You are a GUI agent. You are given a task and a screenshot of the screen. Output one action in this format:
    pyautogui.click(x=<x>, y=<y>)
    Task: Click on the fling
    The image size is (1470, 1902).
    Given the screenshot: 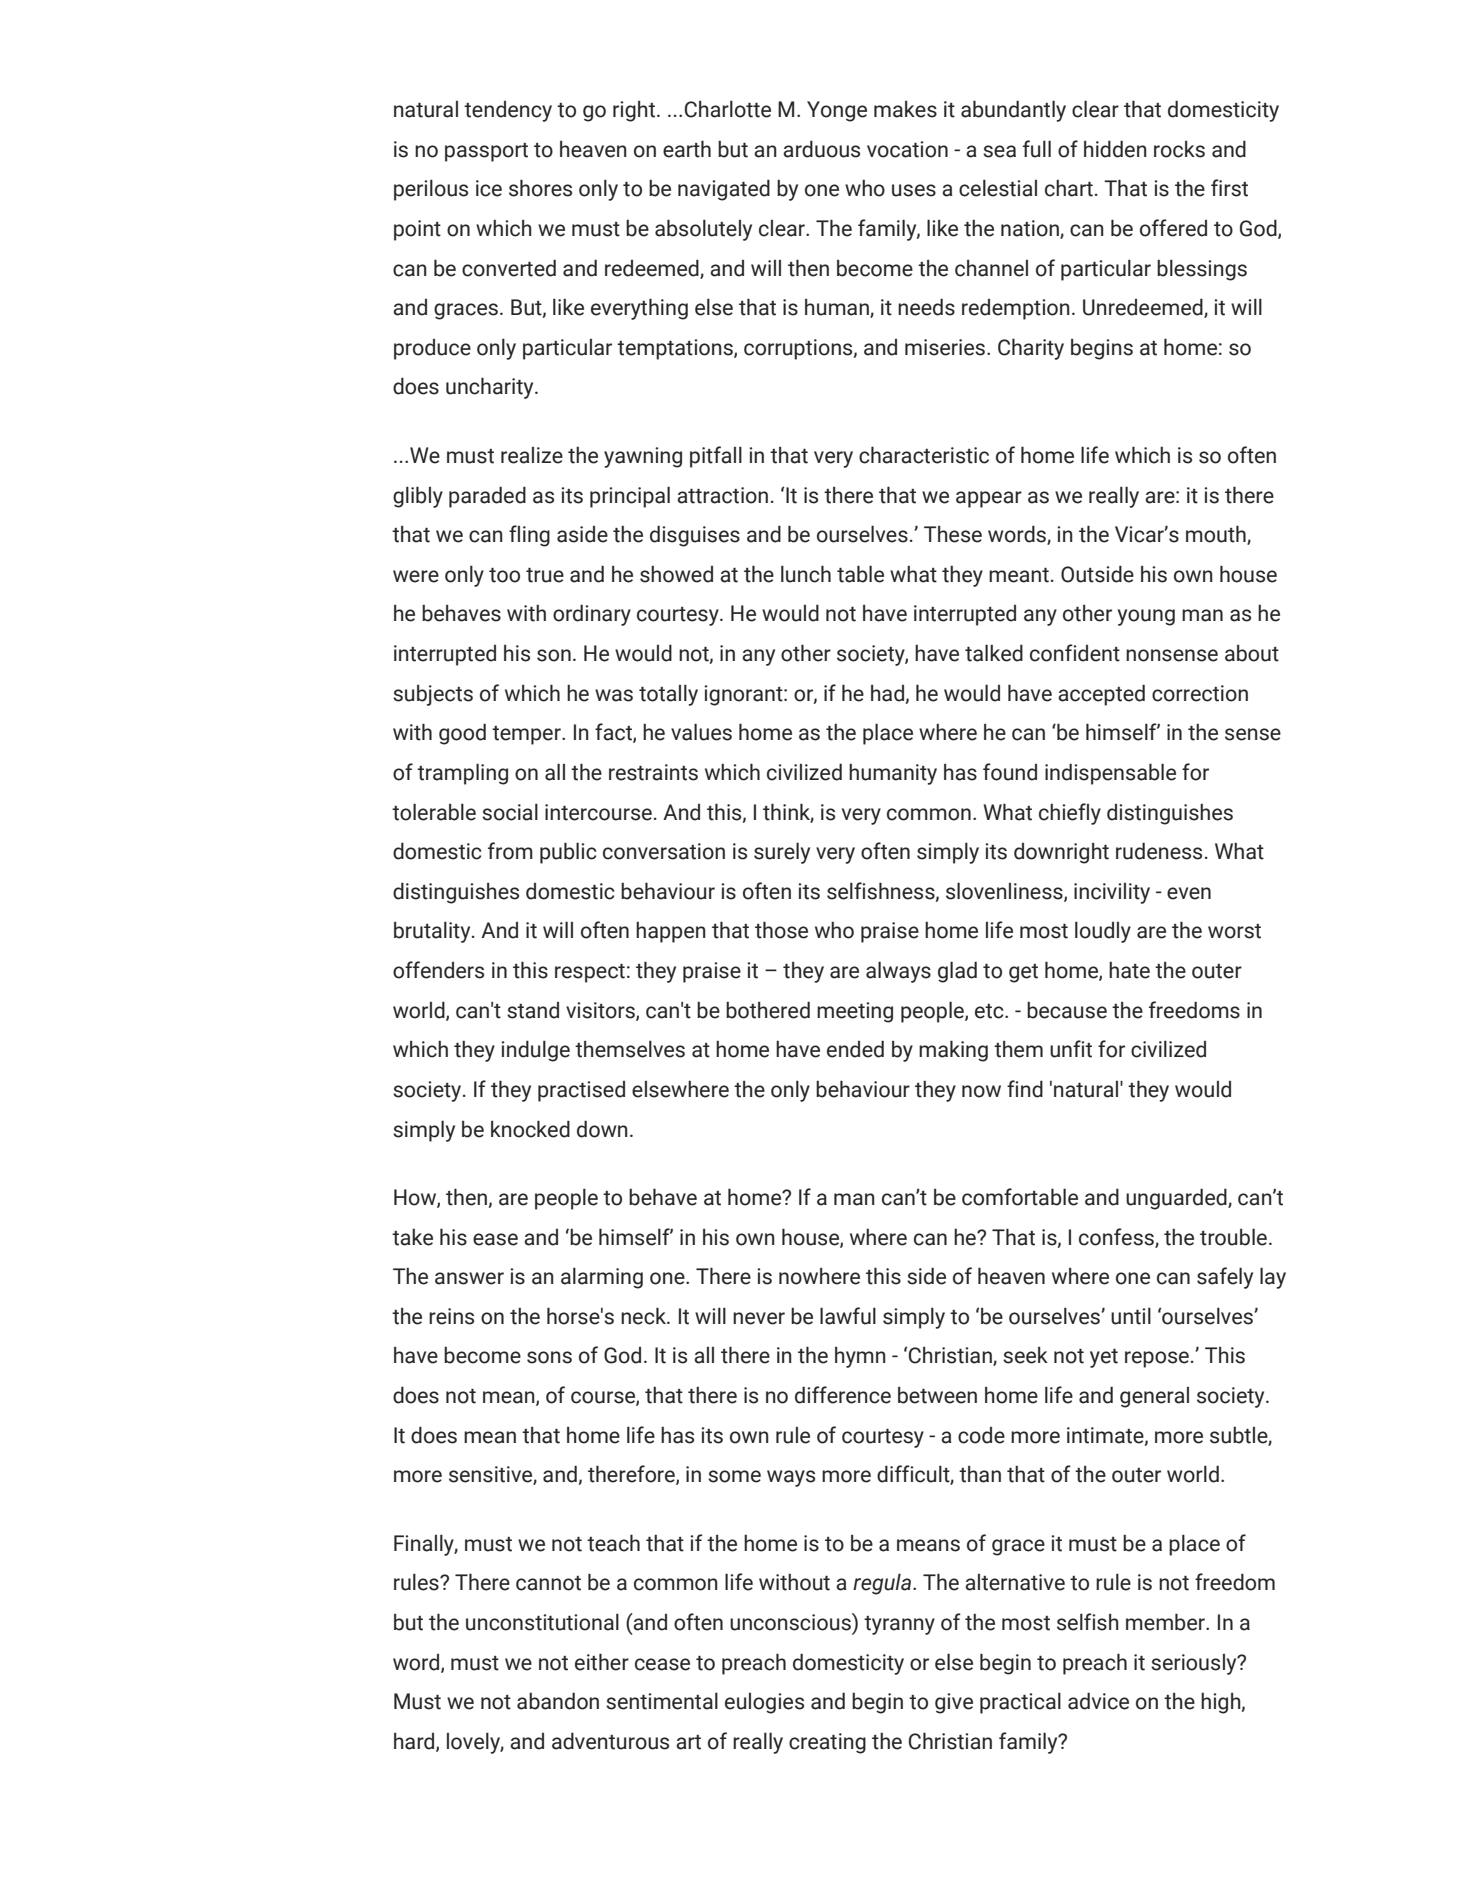 What is the action you would take?
    pyautogui.click(x=529, y=536)
